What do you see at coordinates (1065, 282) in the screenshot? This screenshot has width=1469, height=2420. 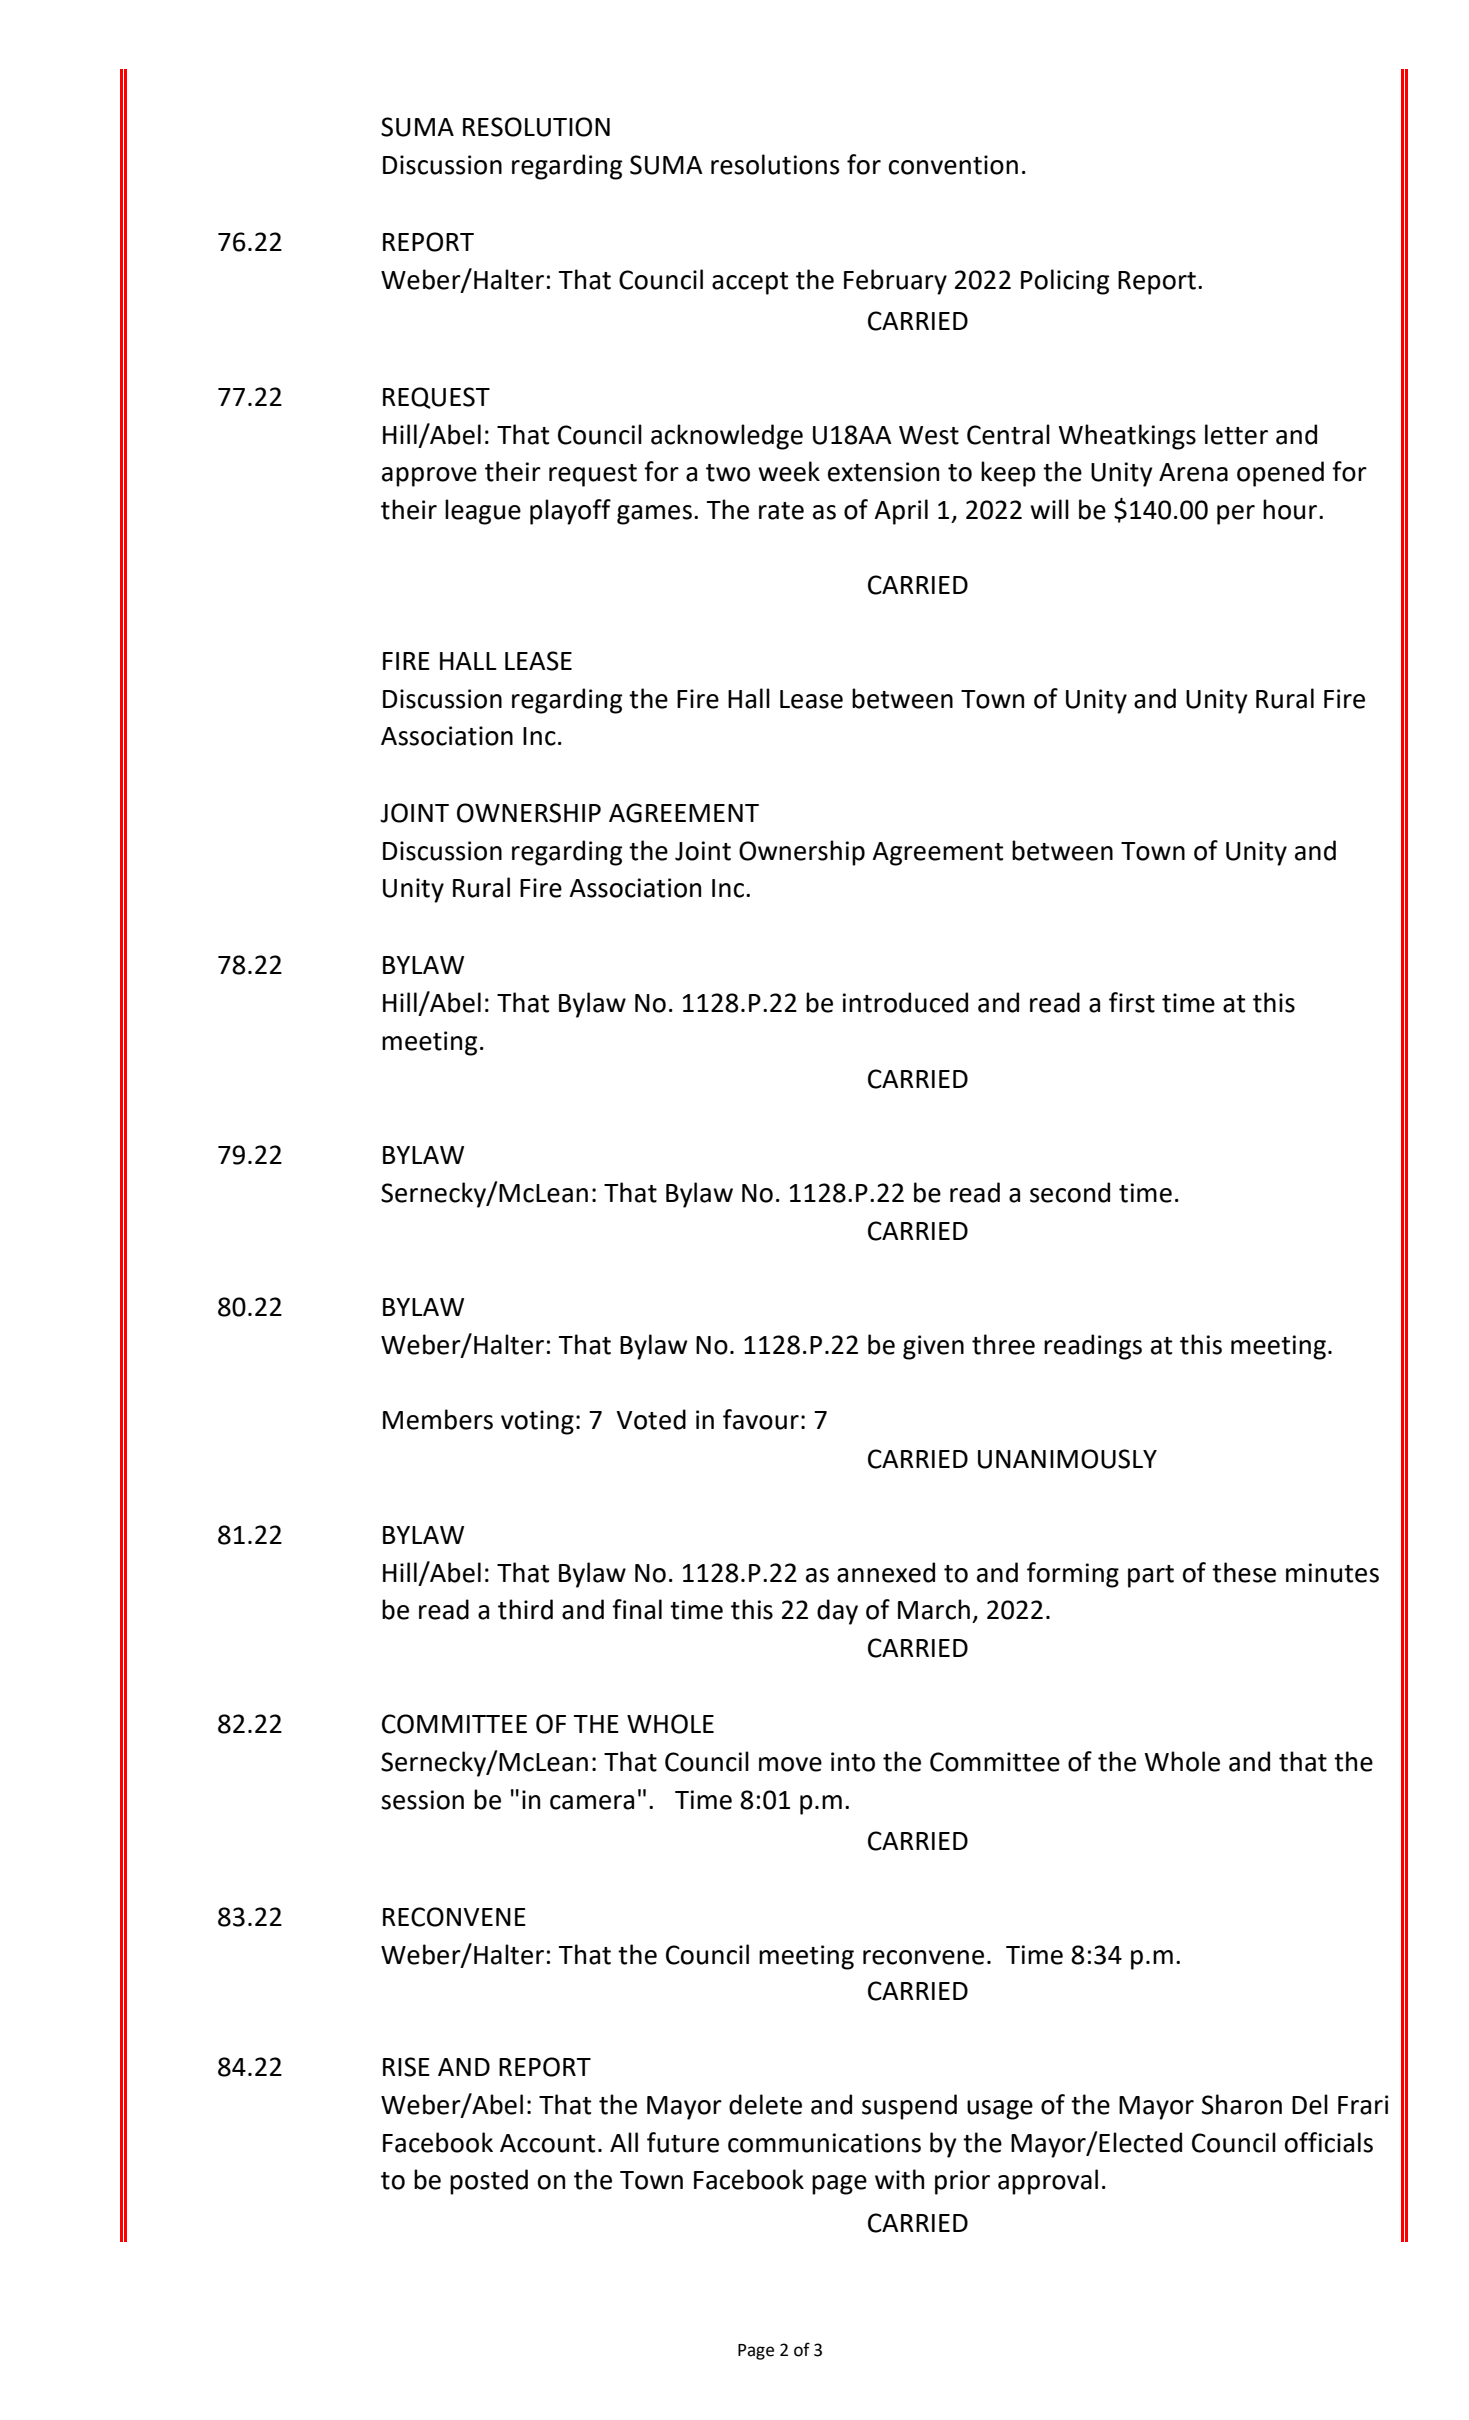 I see `Policing` at bounding box center [1065, 282].
